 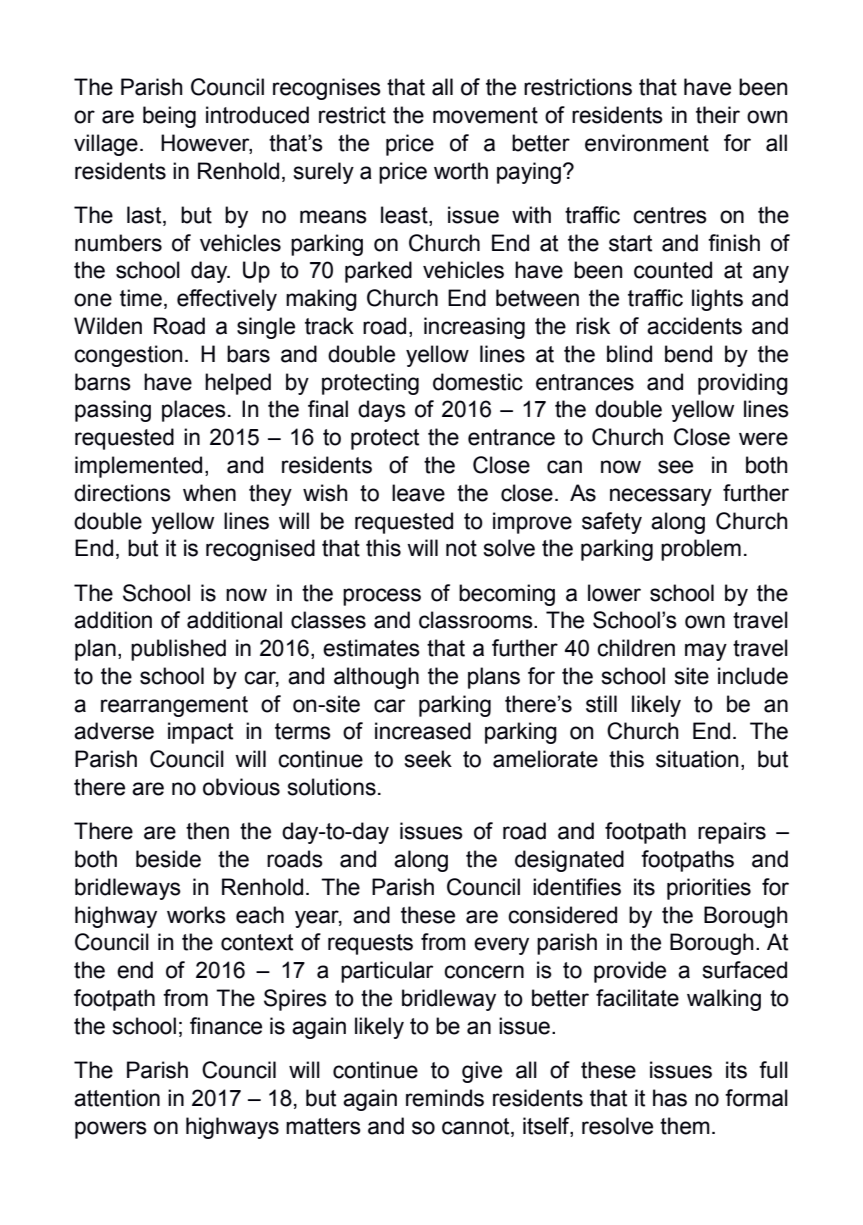 I want to click on has, so click(x=670, y=1098).
